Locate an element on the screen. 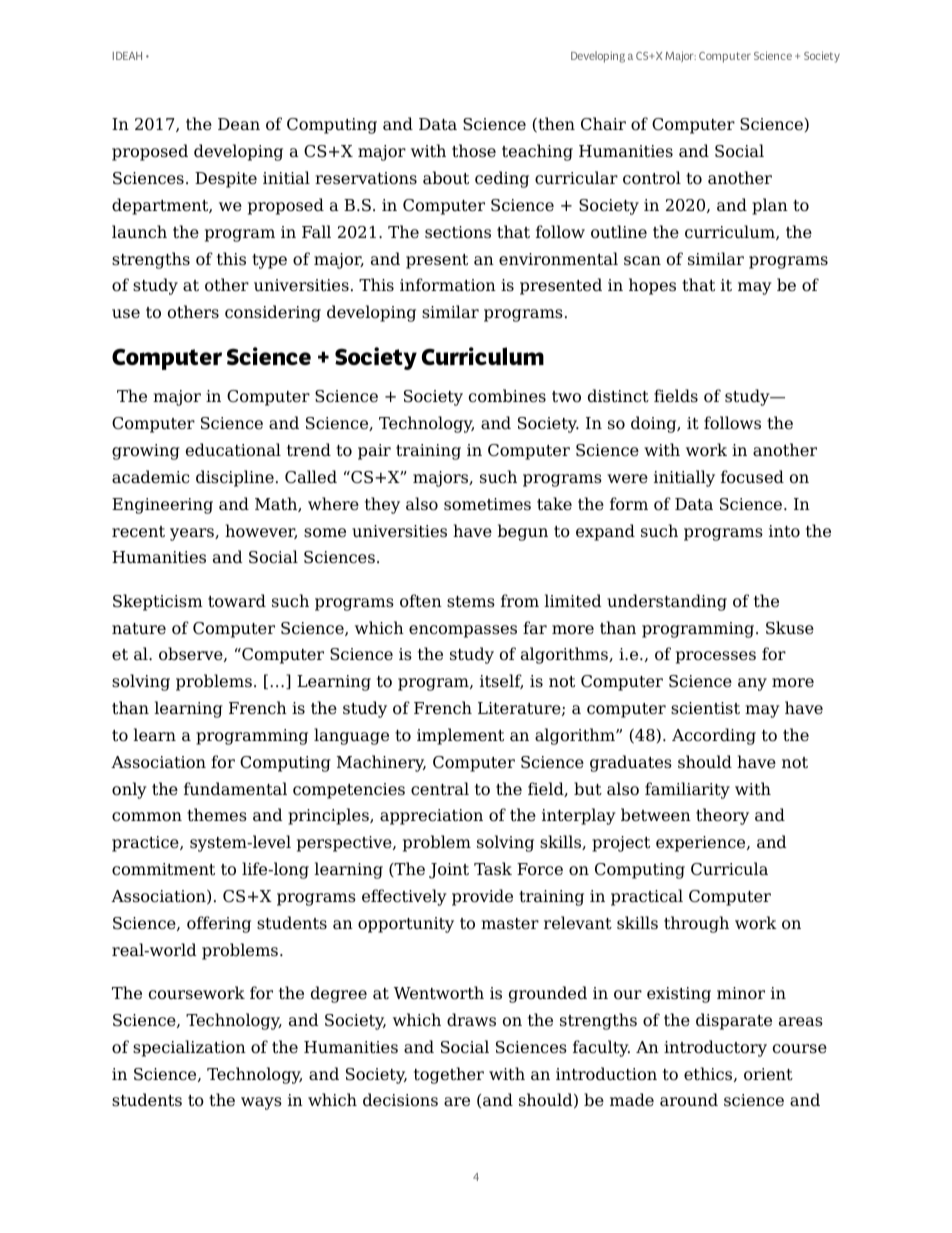 The width and height of the screenshot is (952, 1233). together is located at coordinates (449, 1075).
